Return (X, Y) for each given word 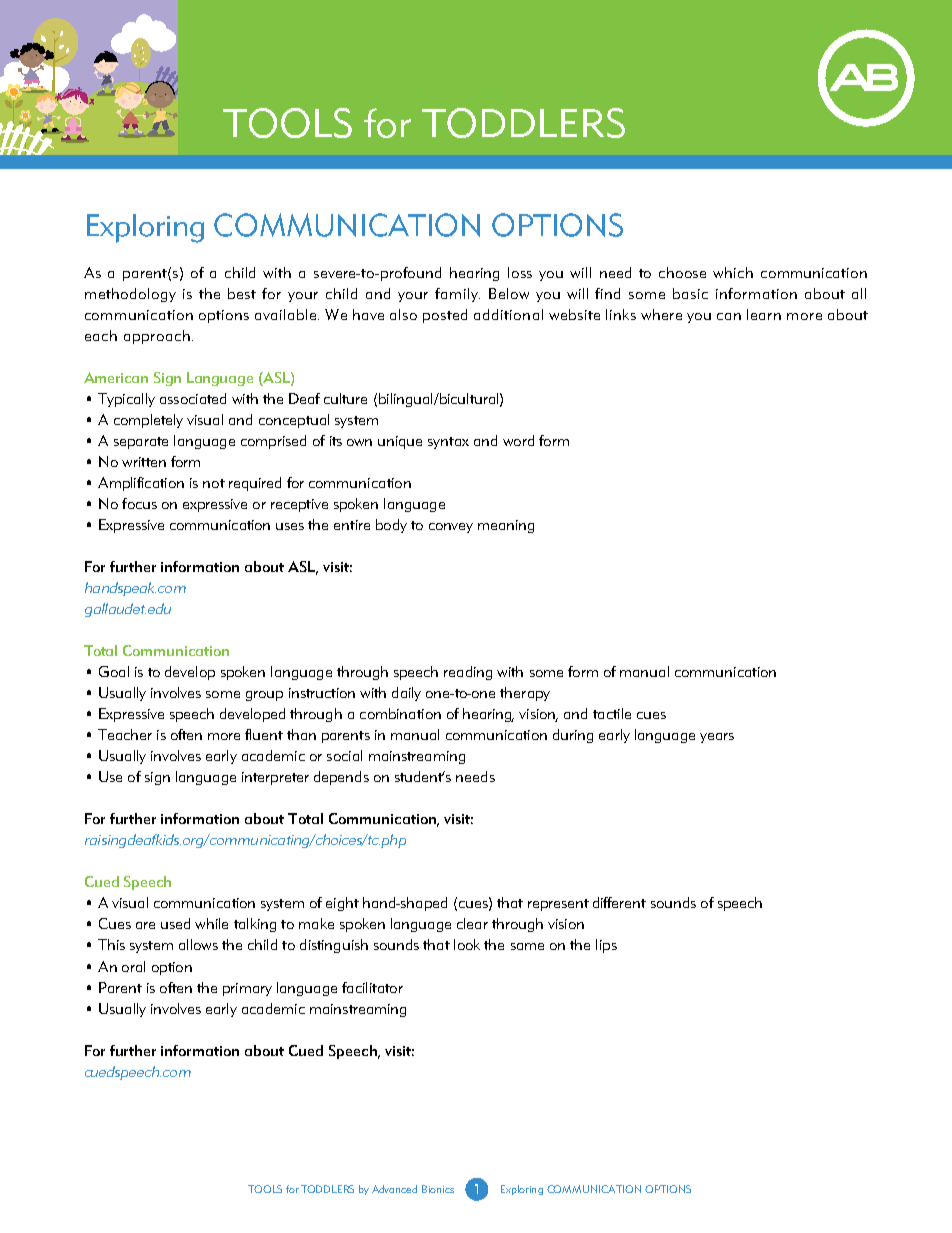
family (457, 295)
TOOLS (265, 1189)
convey (451, 528)
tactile (612, 713)
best (242, 293)
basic (690, 293)
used (175, 923)
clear (472, 923)
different (619, 902)
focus (139, 503)
